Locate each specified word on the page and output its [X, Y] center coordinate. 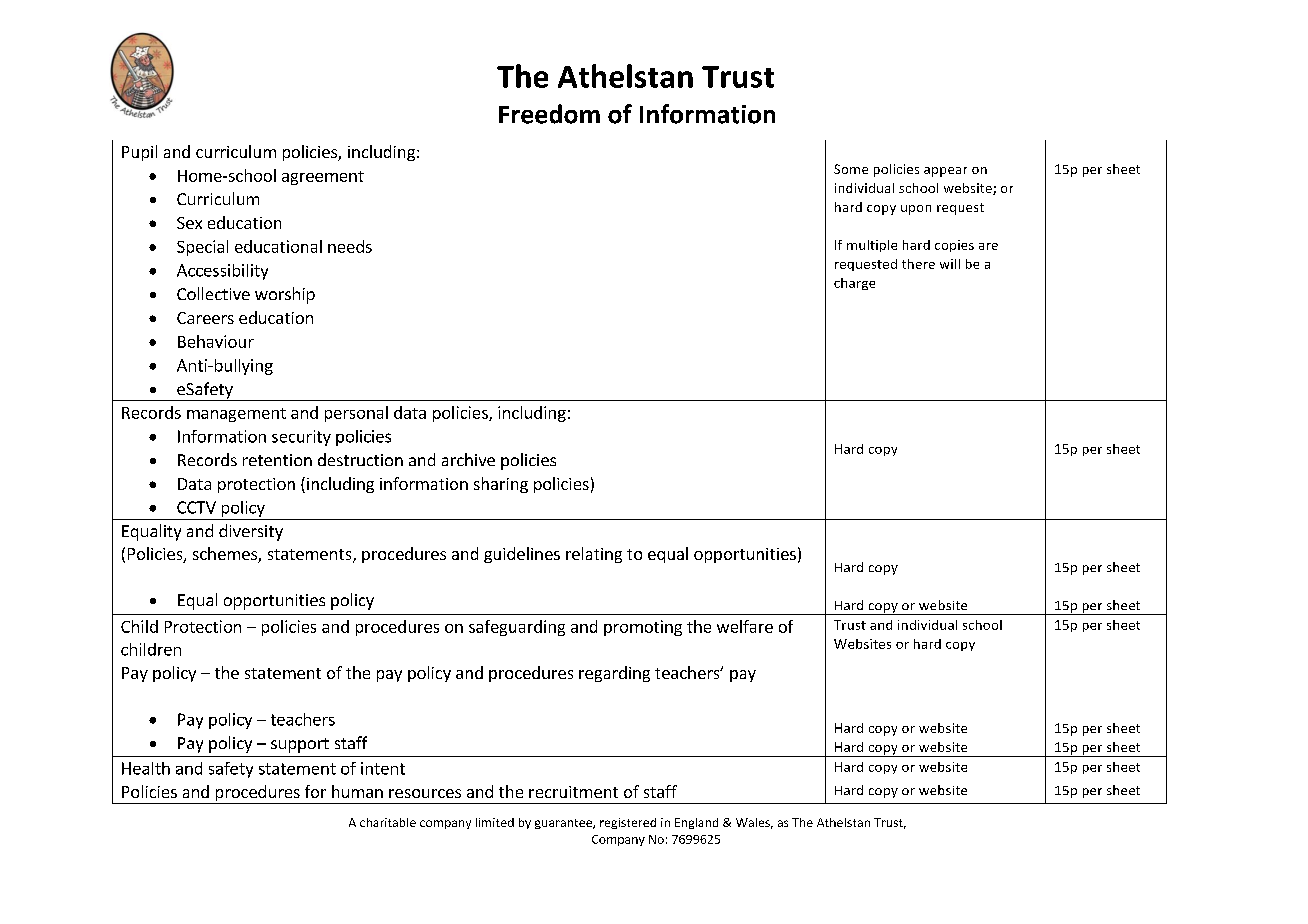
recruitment [573, 792]
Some [851, 169]
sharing [501, 485]
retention [277, 460]
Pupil [139, 153]
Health [146, 768]
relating [594, 555]
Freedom [549, 114]
